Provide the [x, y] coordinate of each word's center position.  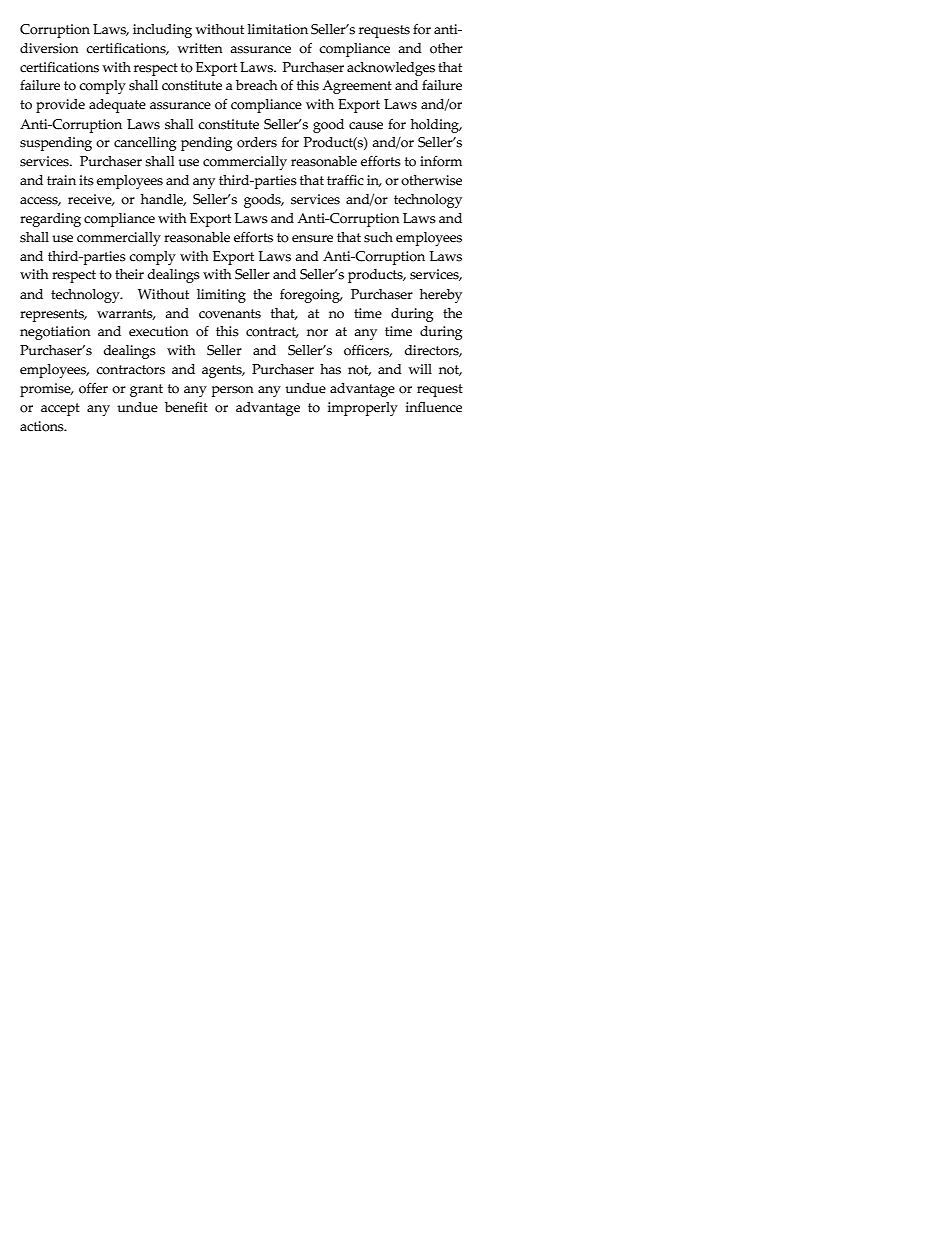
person [233, 391]
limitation [278, 29]
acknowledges [391, 69]
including [162, 31]
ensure [312, 239]
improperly [363, 409]
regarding [50, 220]
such [378, 237]
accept [60, 409]
